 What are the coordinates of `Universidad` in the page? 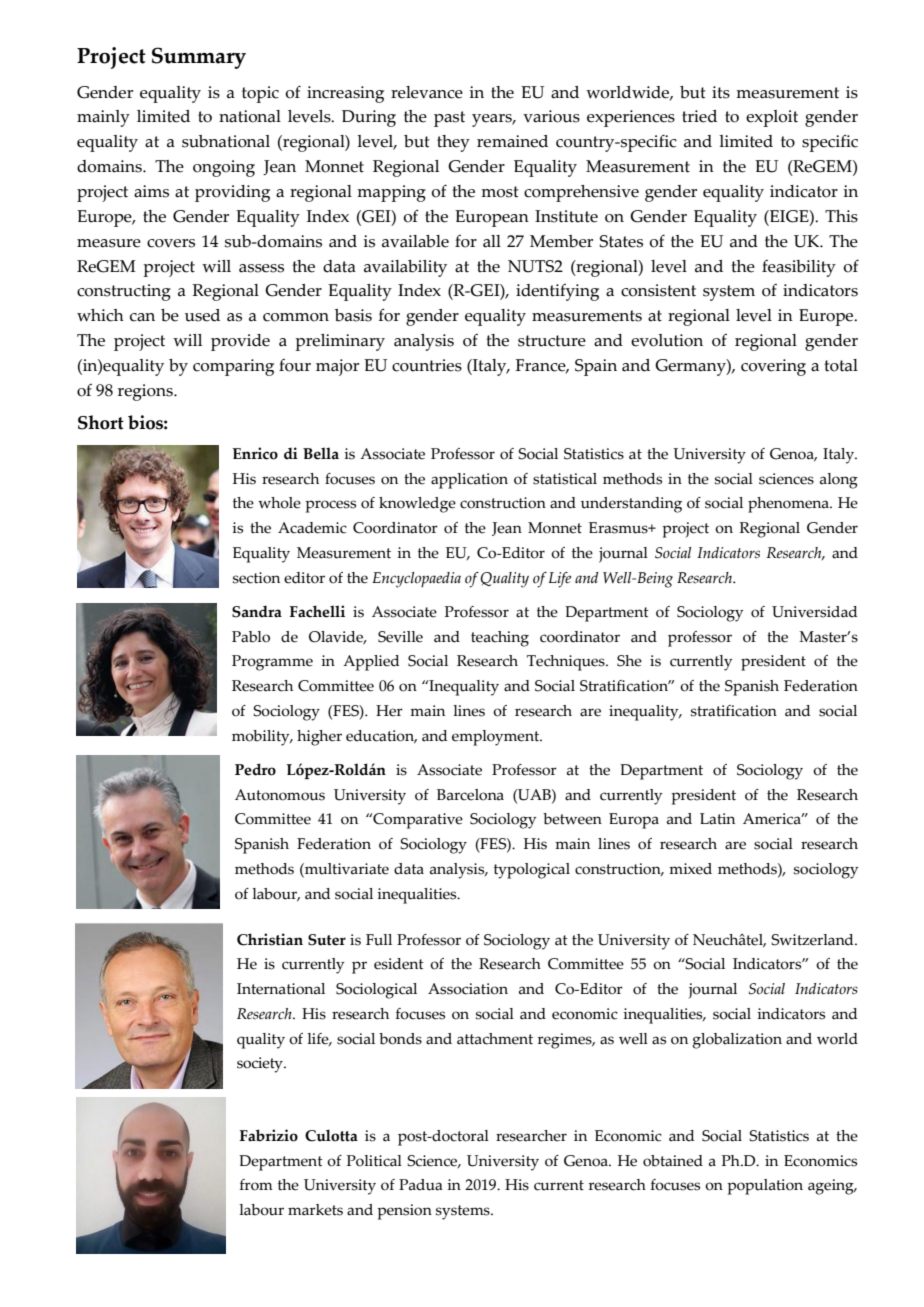 It's located at (814, 612).
